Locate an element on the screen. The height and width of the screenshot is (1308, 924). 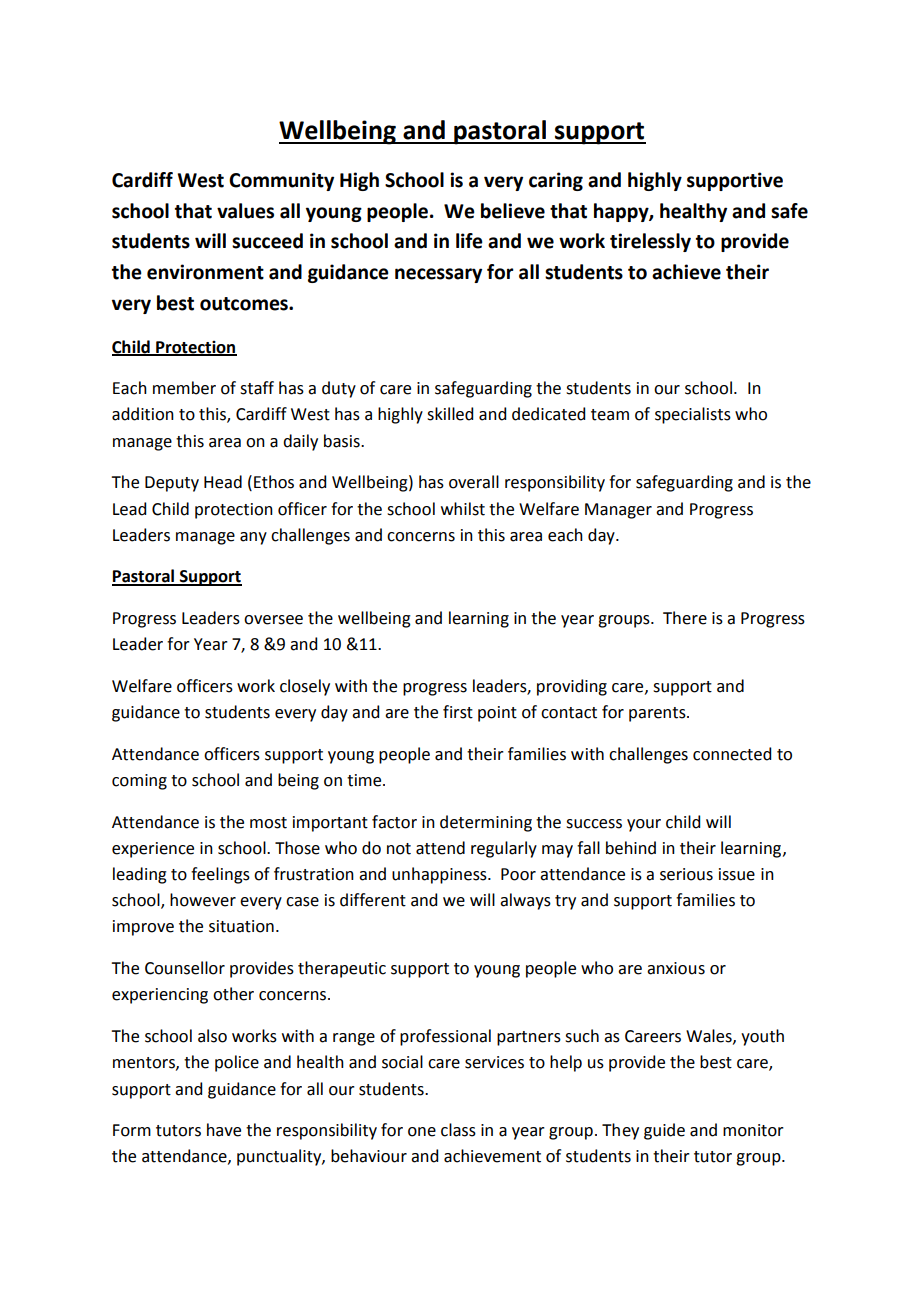
values is located at coordinates (245, 211).
